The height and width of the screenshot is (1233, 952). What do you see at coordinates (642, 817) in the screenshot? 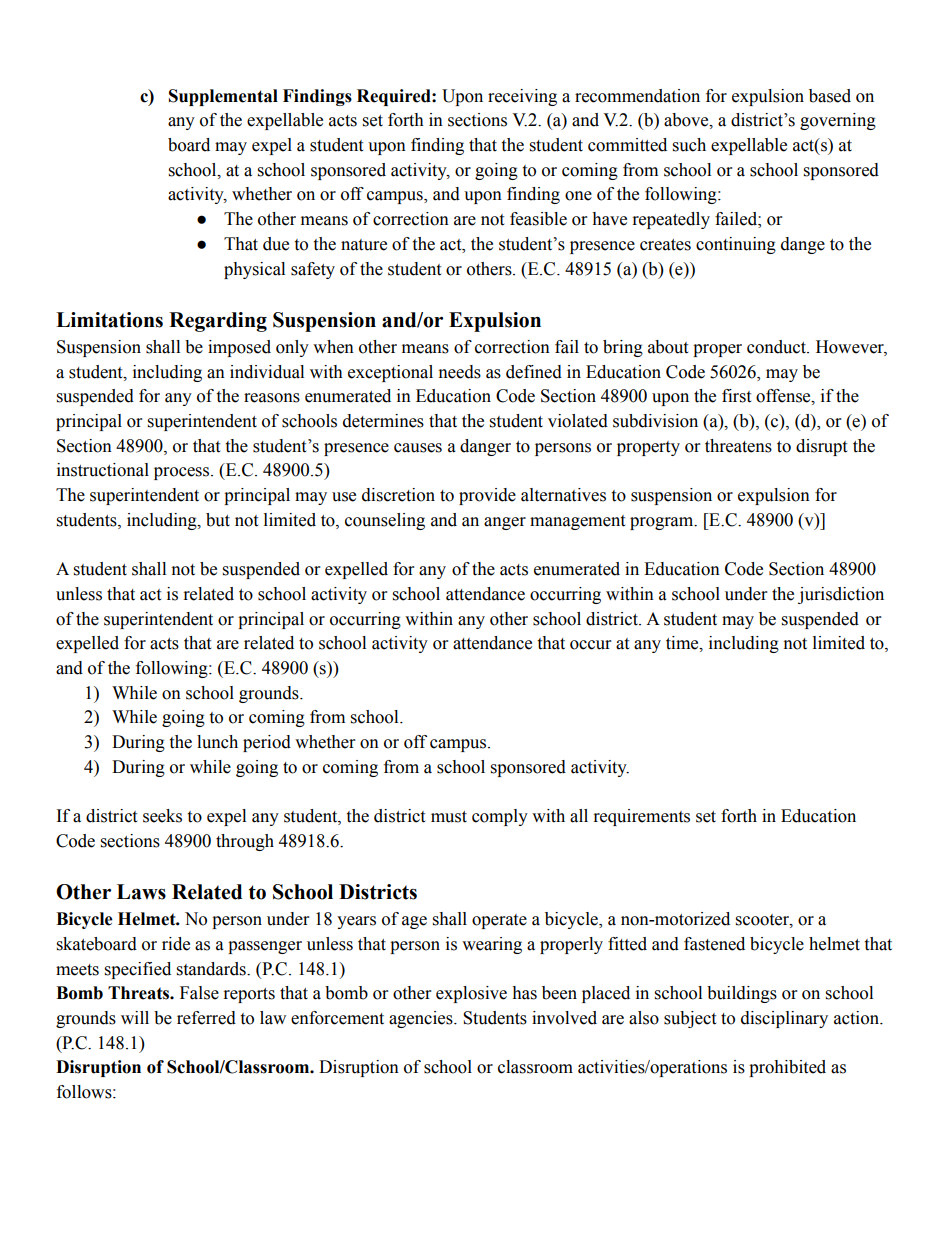
I see `requirements` at bounding box center [642, 817].
